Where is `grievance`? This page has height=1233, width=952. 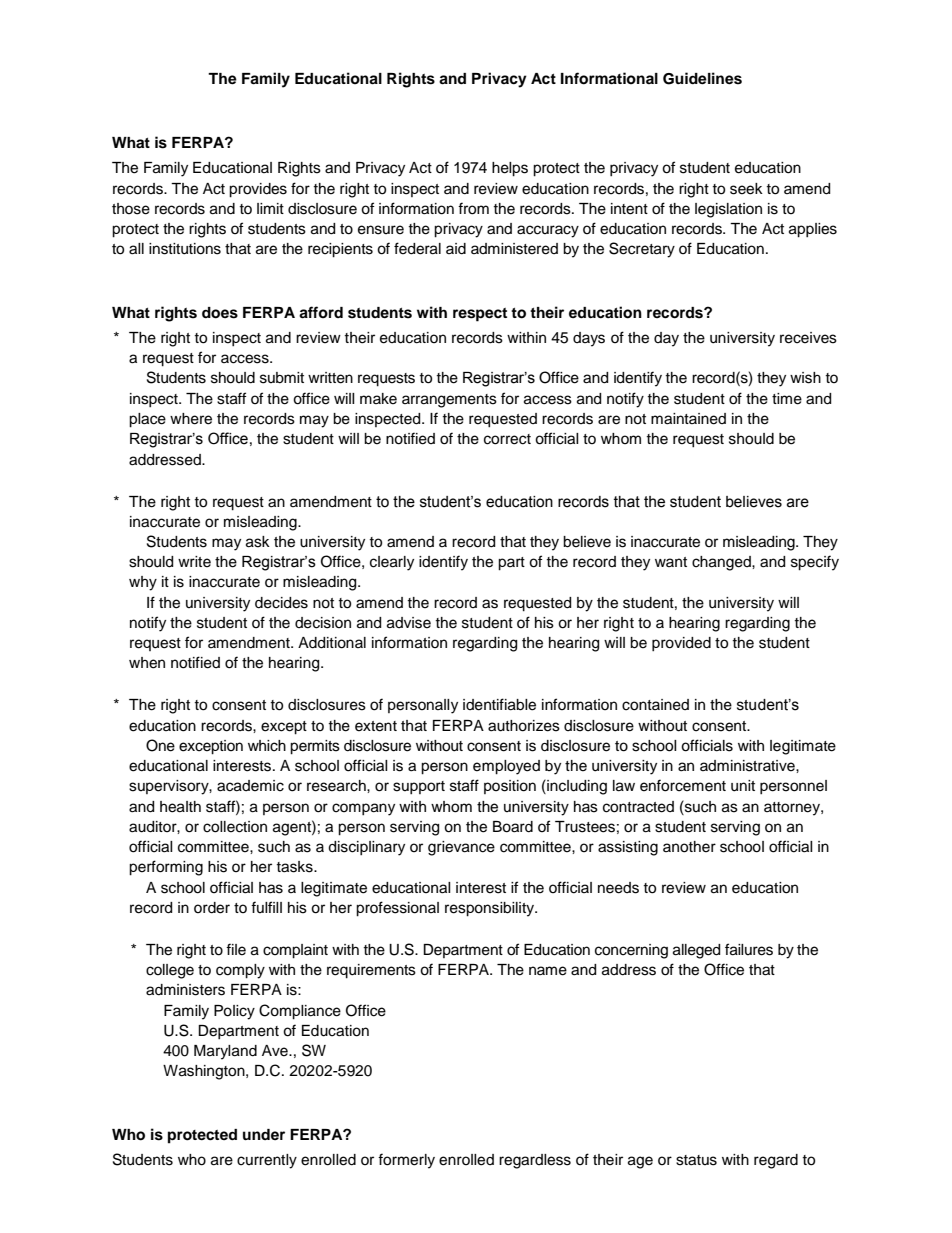
grievance is located at coordinates (461, 848).
